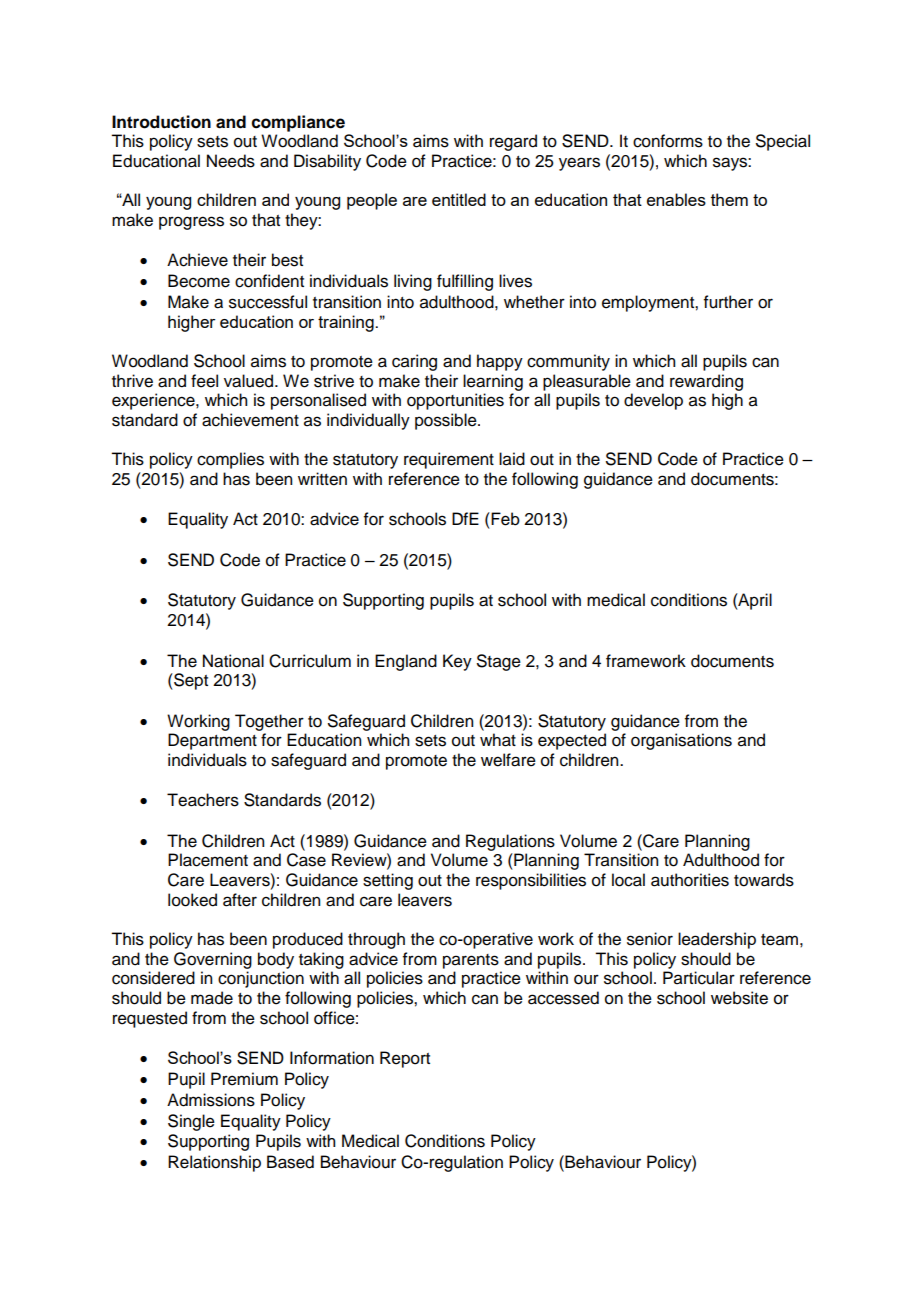 The width and height of the image is (924, 1308). I want to click on Single, so click(191, 1122).
